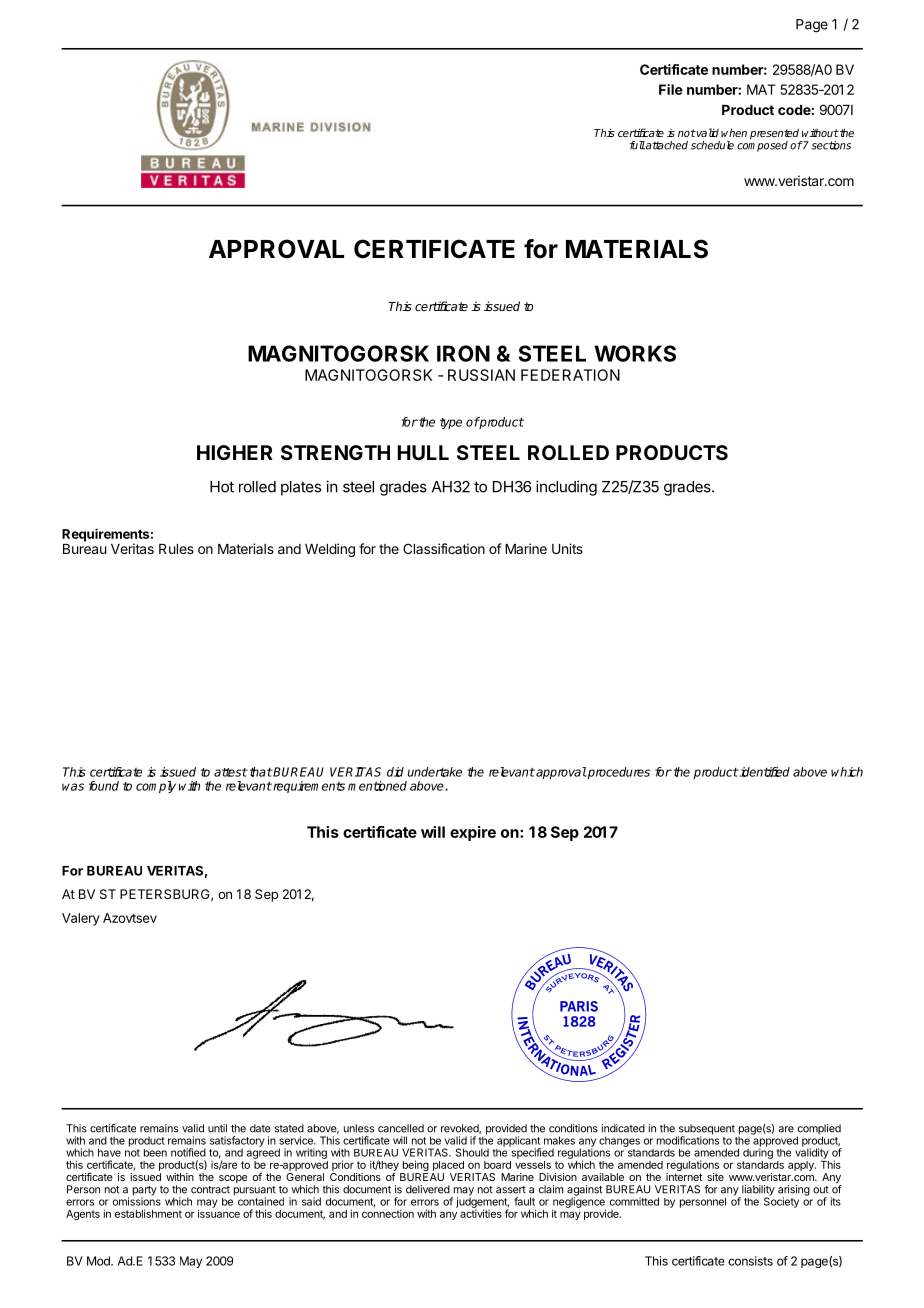 The width and height of the screenshot is (924, 1308). I want to click on including, so click(566, 488).
